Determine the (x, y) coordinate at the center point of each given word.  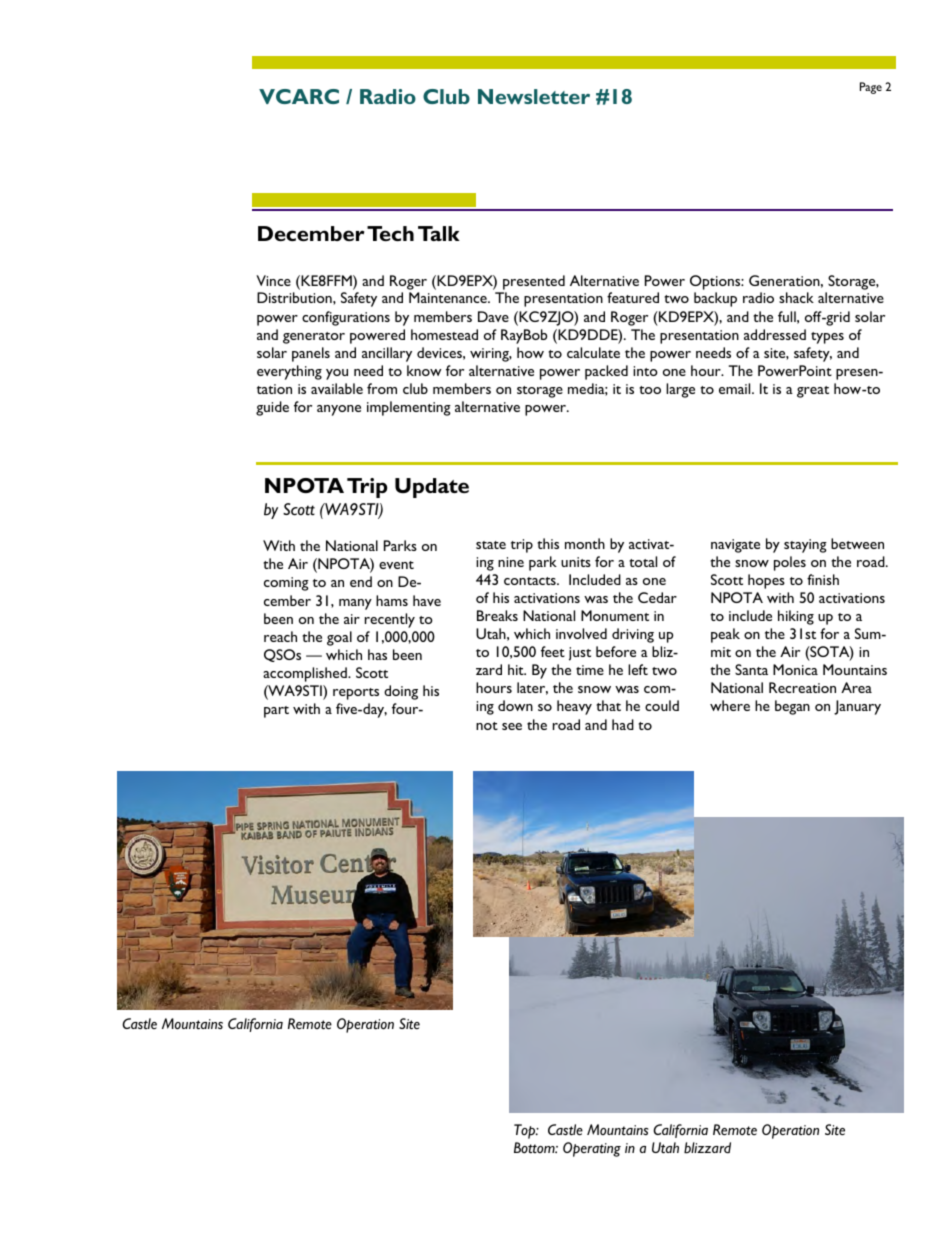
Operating (592, 1149)
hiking (796, 617)
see (512, 726)
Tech (390, 233)
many (355, 604)
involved (581, 633)
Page (871, 88)
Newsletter (534, 96)
